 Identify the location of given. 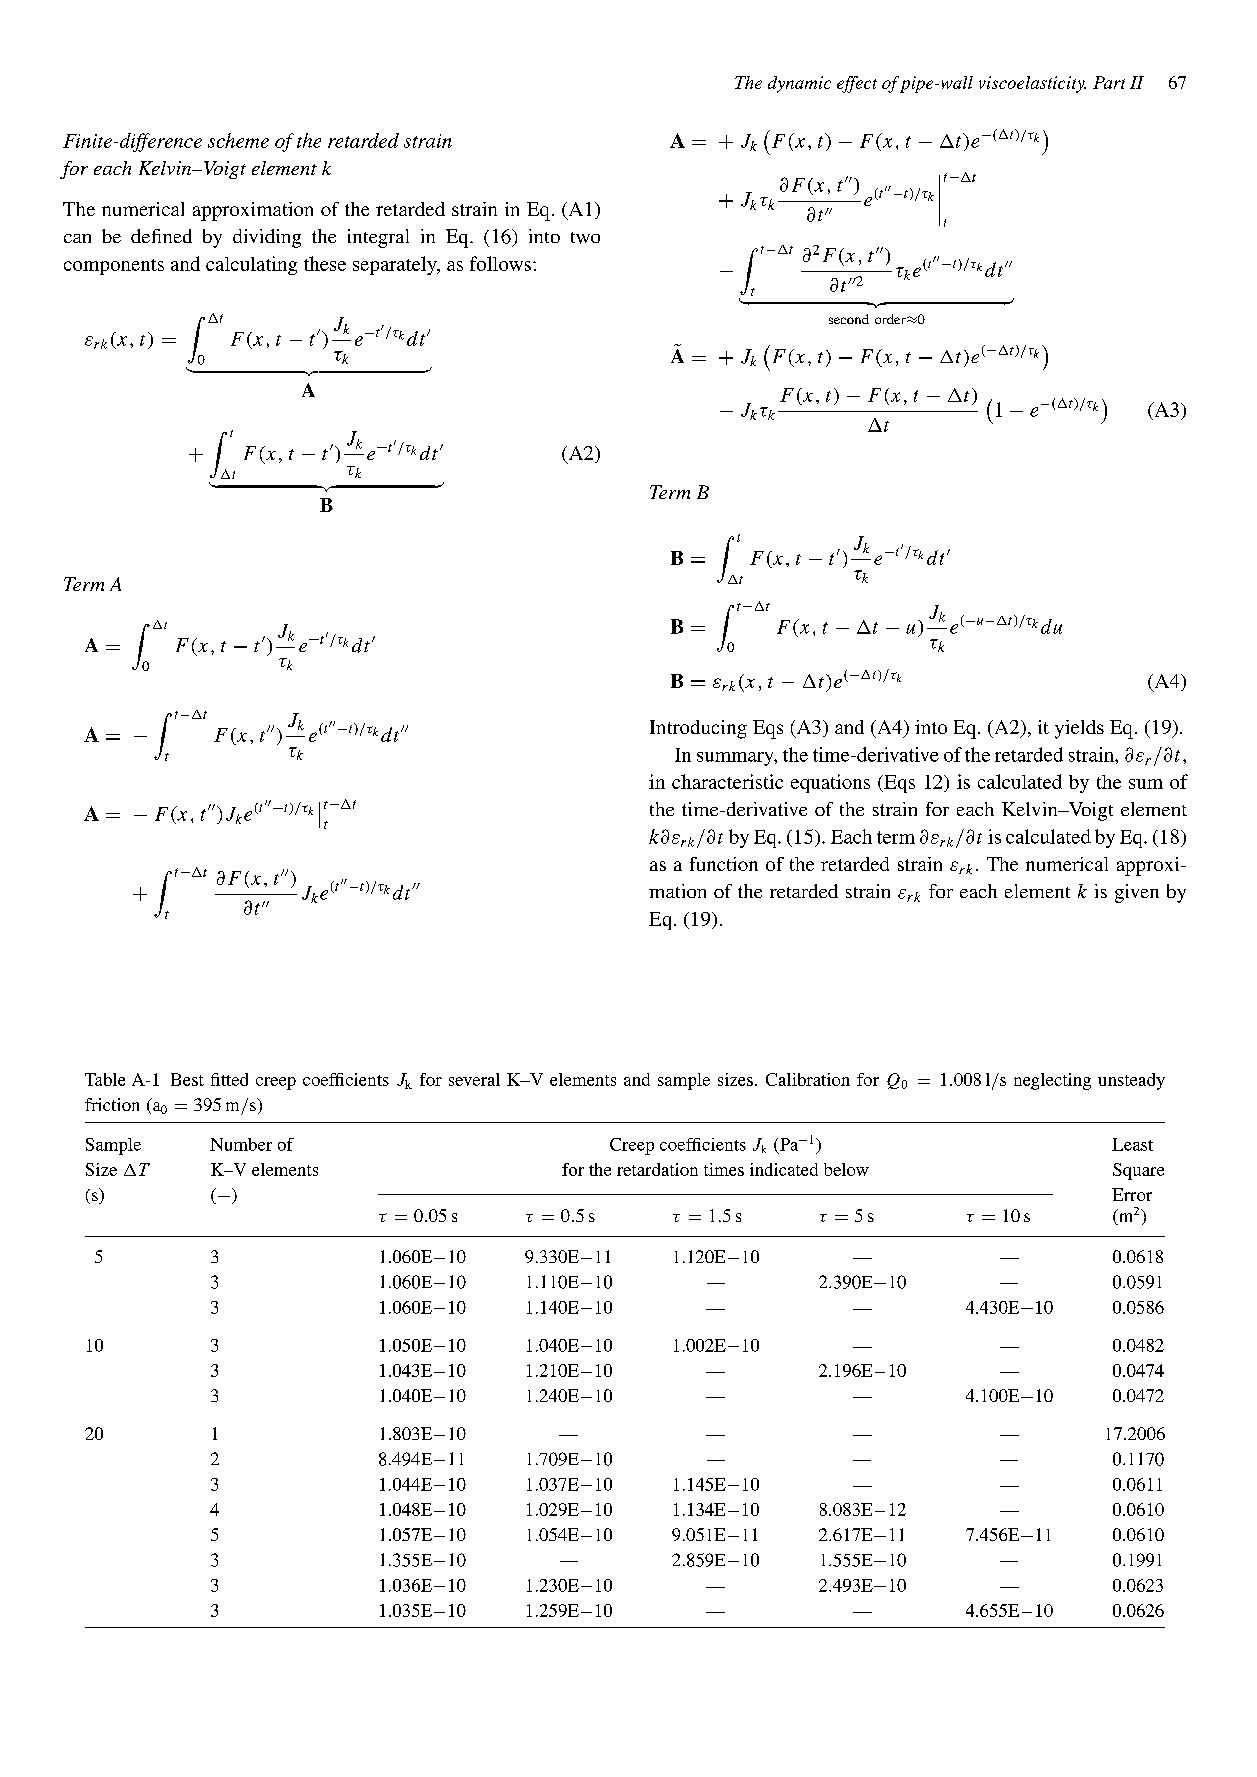
(1137, 893).
